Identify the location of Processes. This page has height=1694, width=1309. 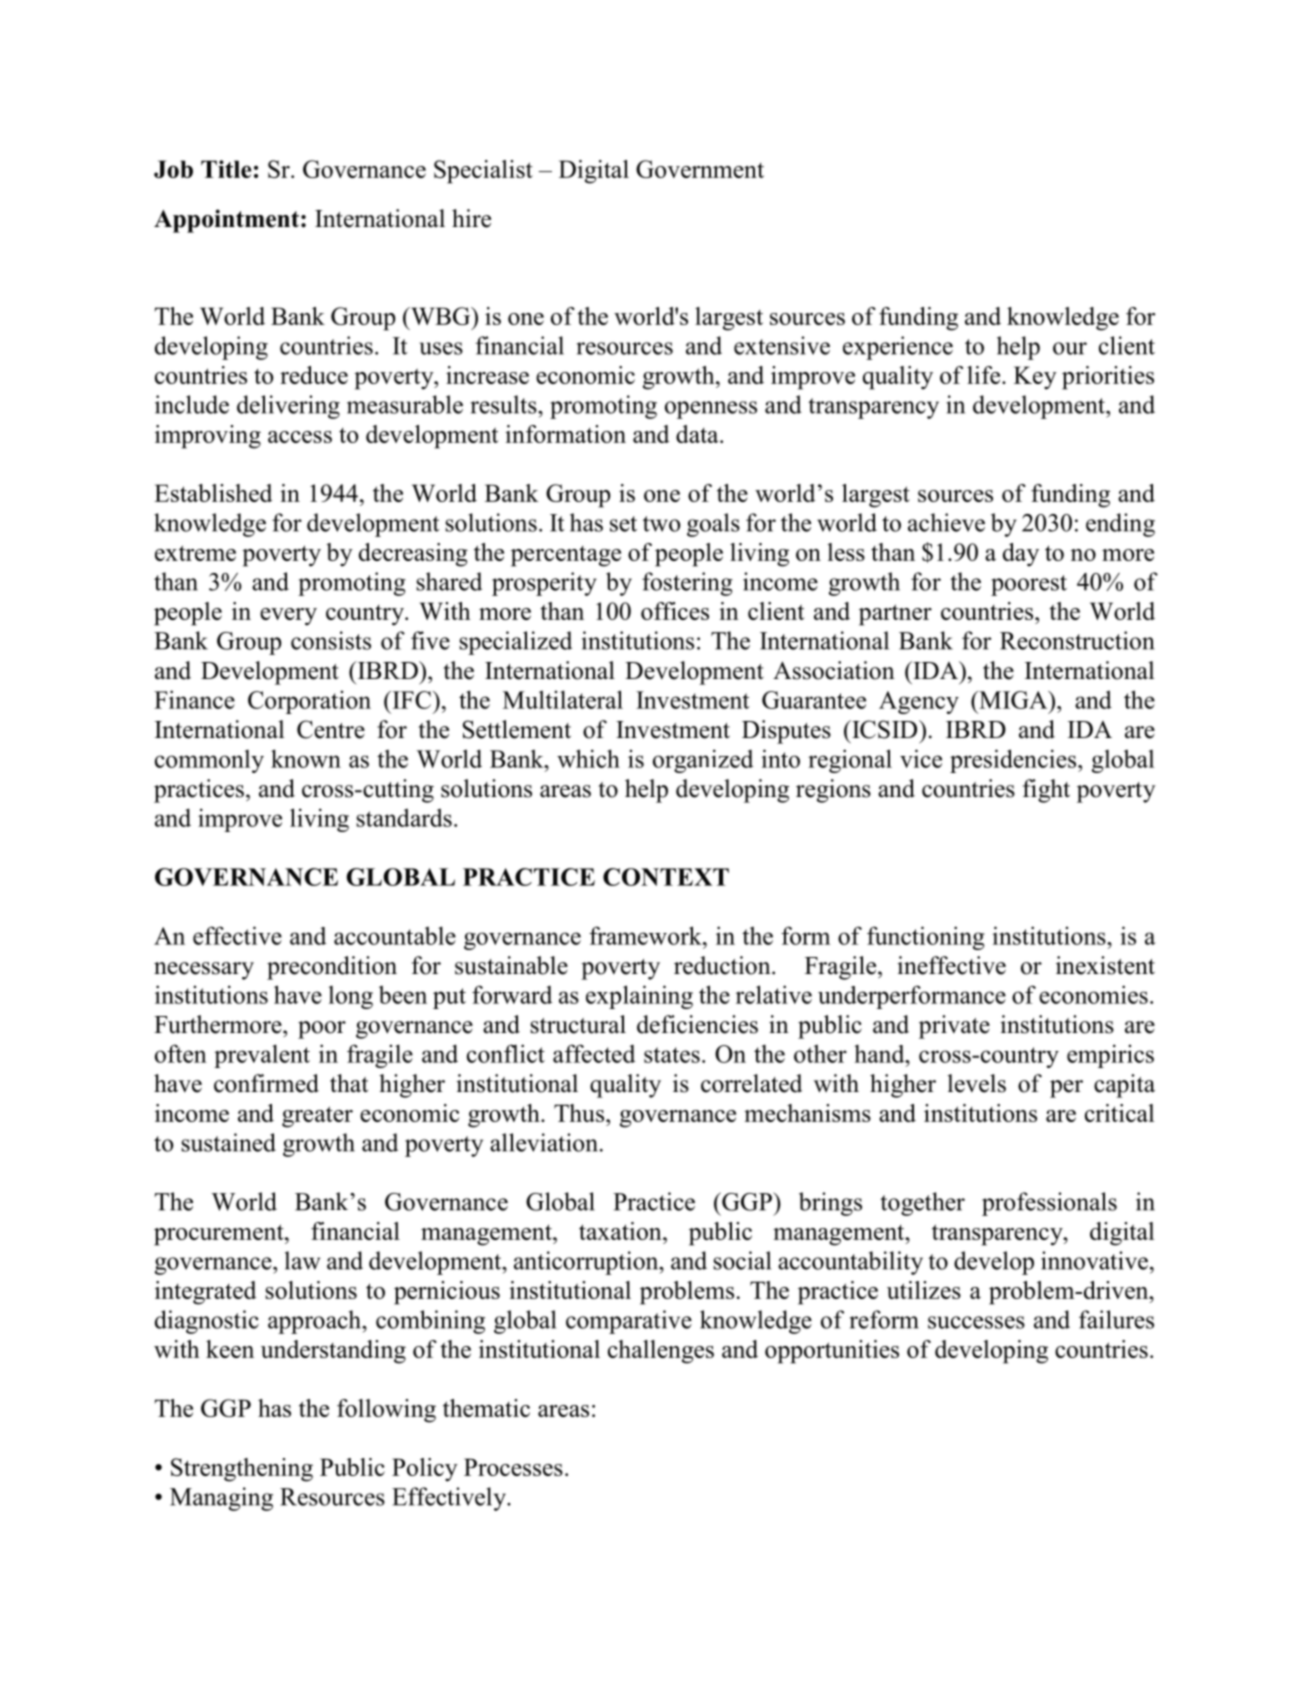
(513, 1467).
